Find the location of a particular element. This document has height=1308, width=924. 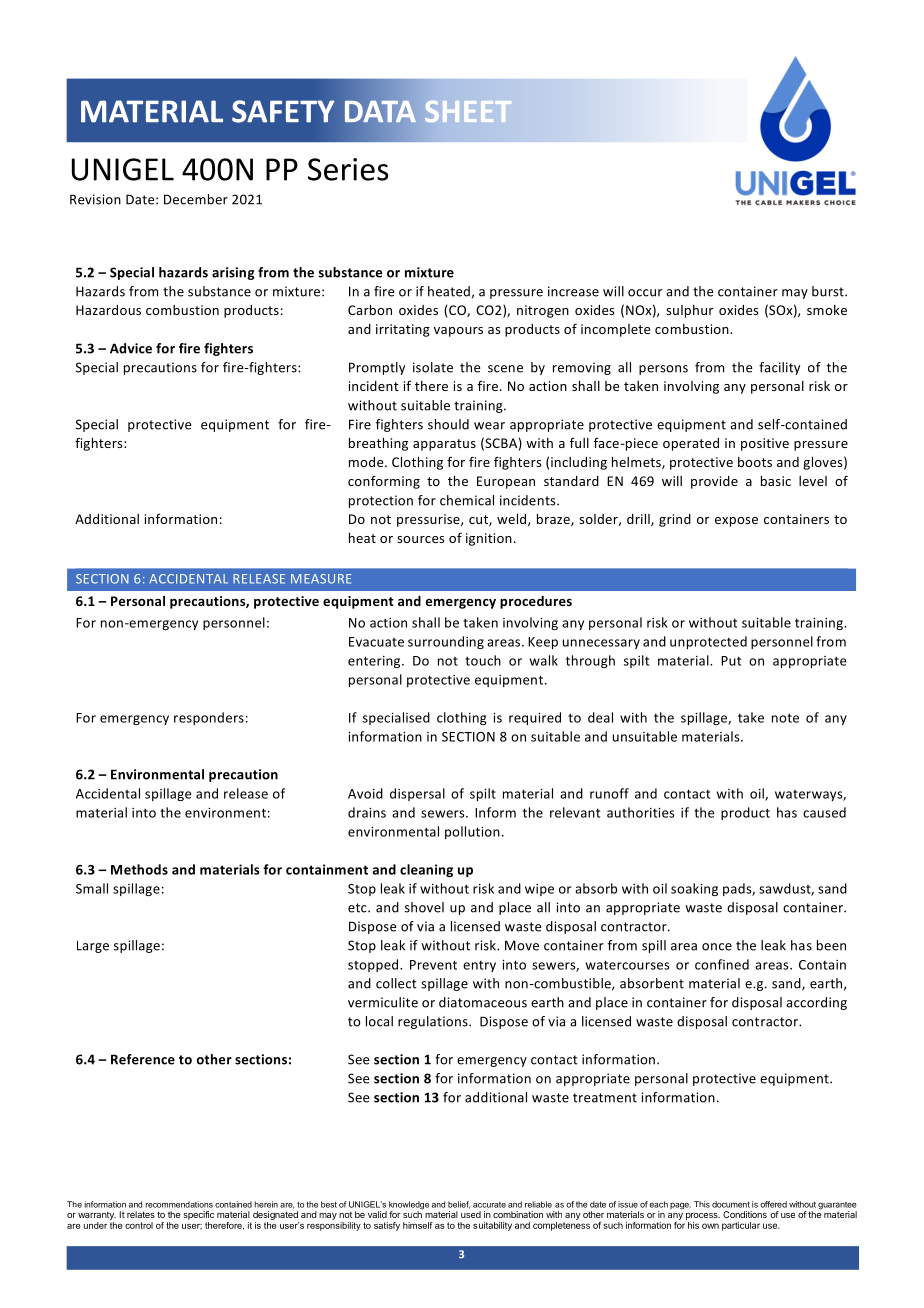

responders is located at coordinates (209, 718).
